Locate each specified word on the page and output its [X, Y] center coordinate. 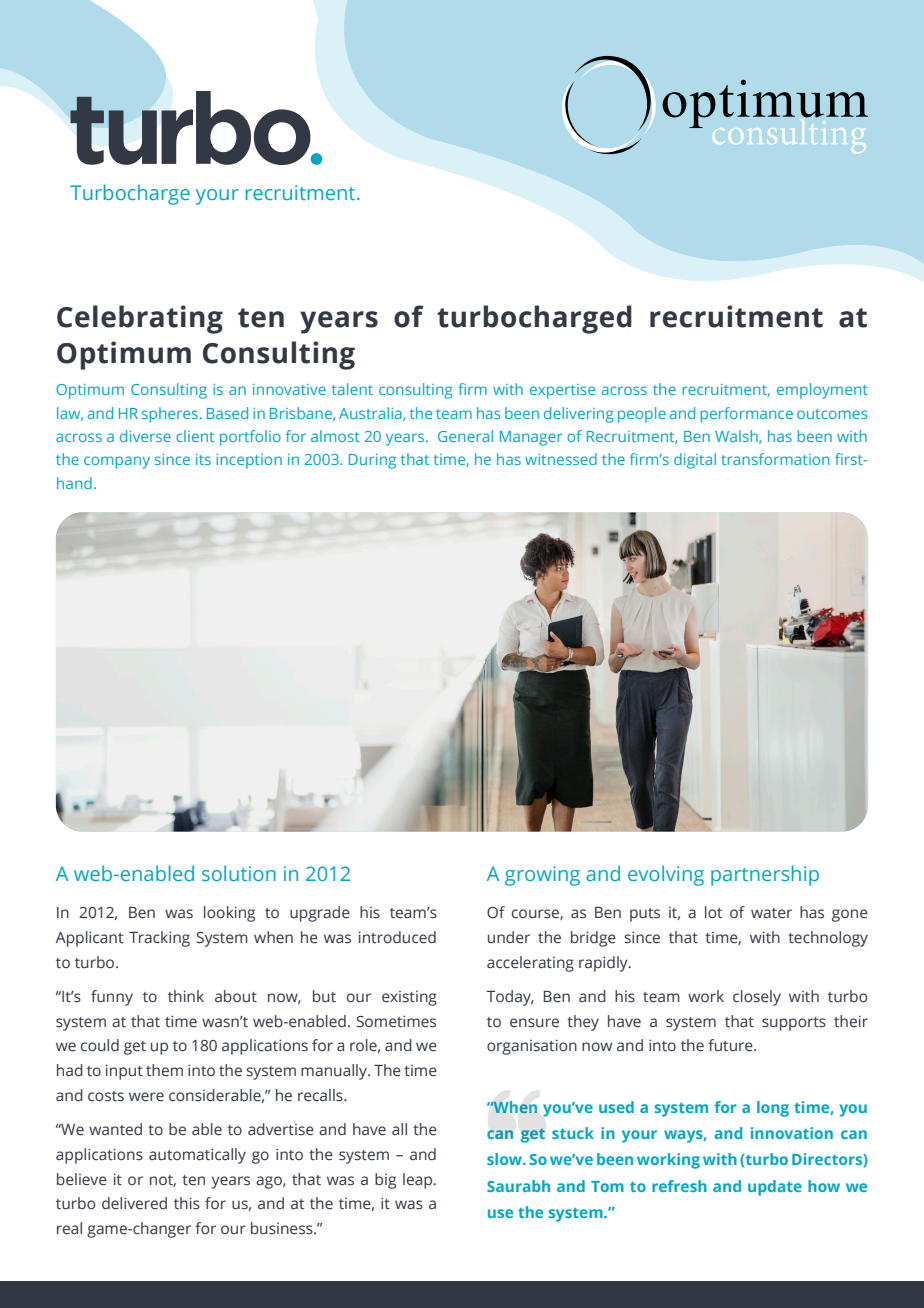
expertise [562, 391]
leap [419, 1181]
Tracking [159, 939]
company [117, 462]
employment [822, 391]
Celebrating [140, 319]
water [771, 913]
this [187, 1203]
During [372, 461]
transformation [775, 459]
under [509, 937]
